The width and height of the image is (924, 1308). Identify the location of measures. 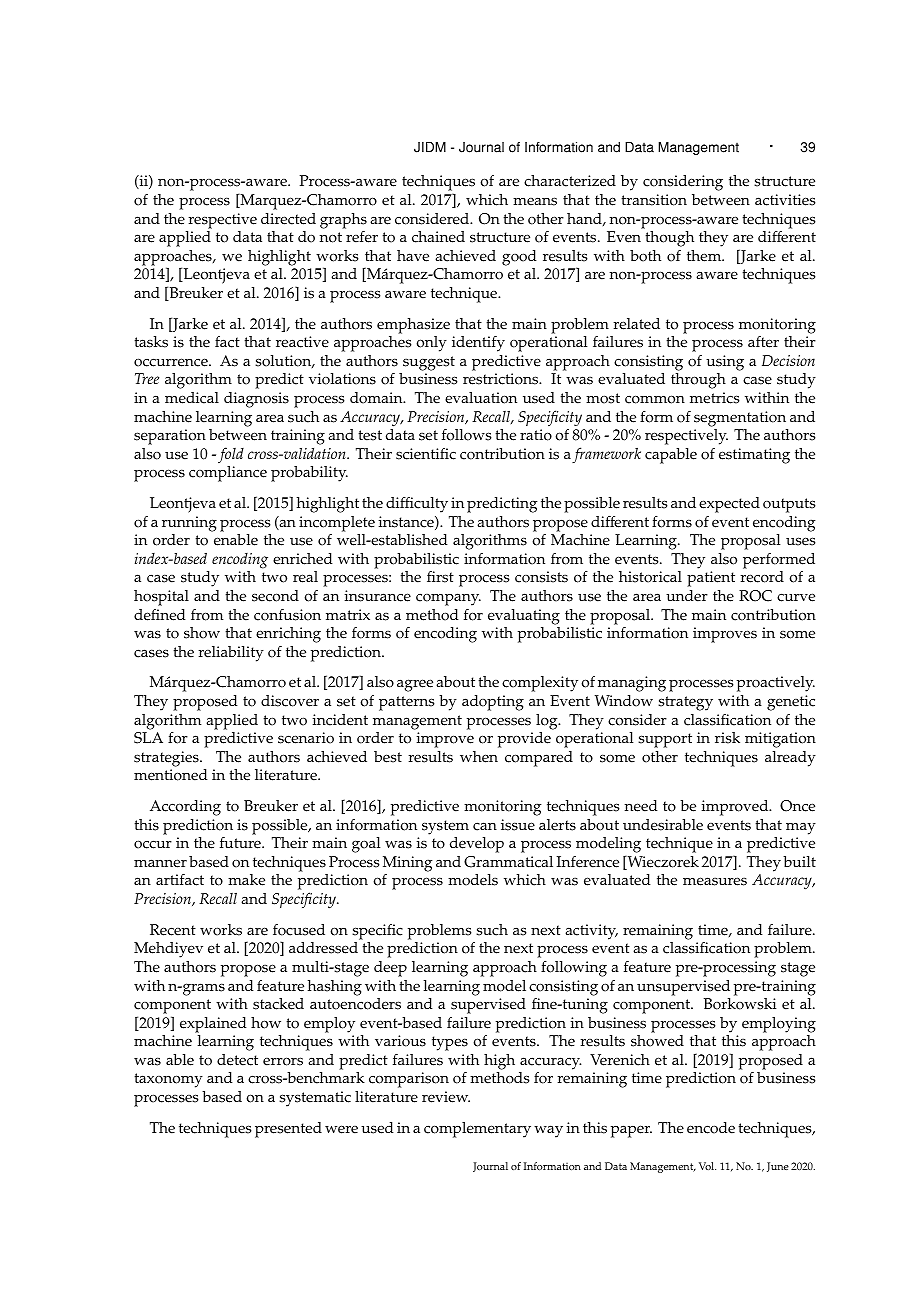
(715, 881).
